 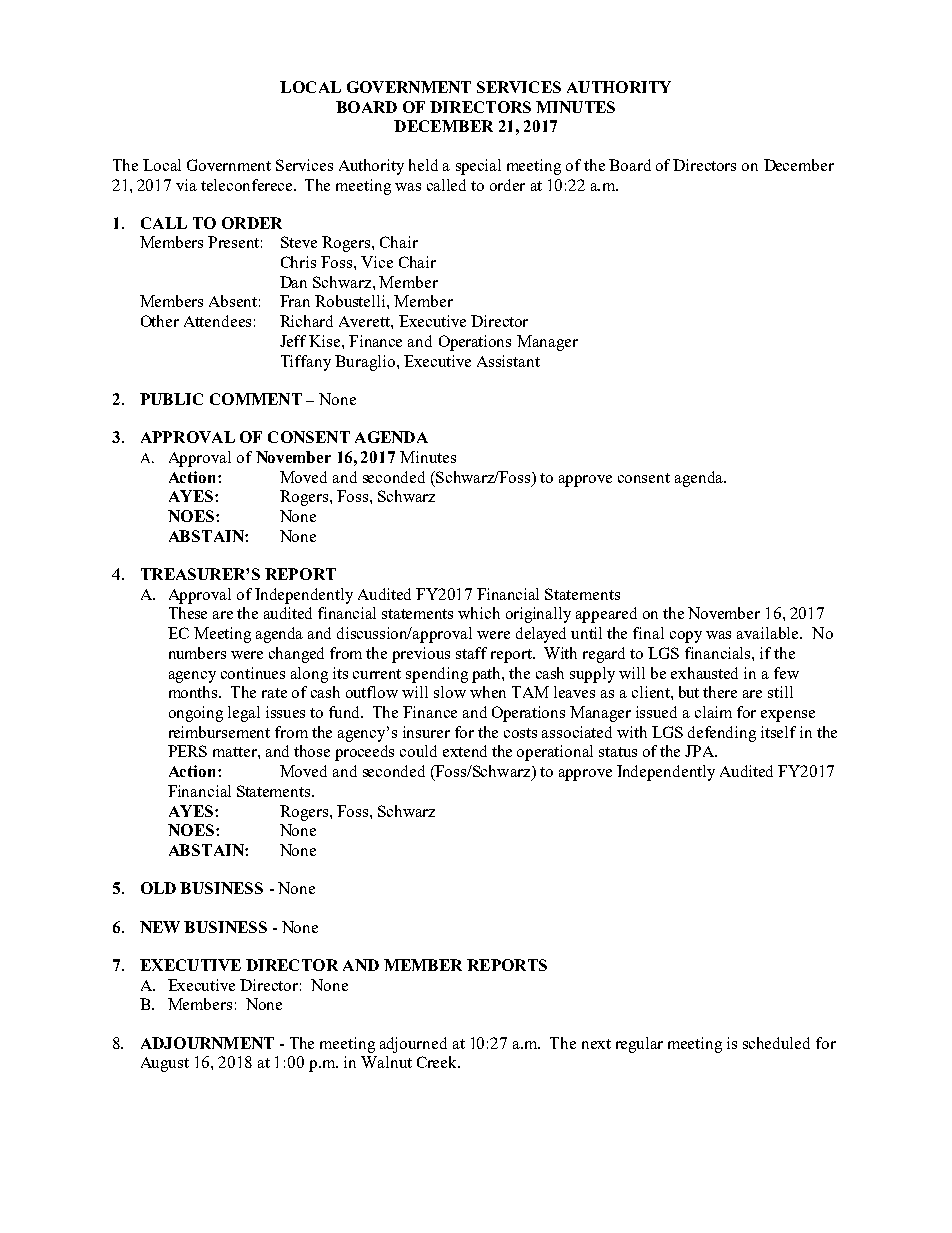 I want to click on OLD, so click(x=158, y=888).
